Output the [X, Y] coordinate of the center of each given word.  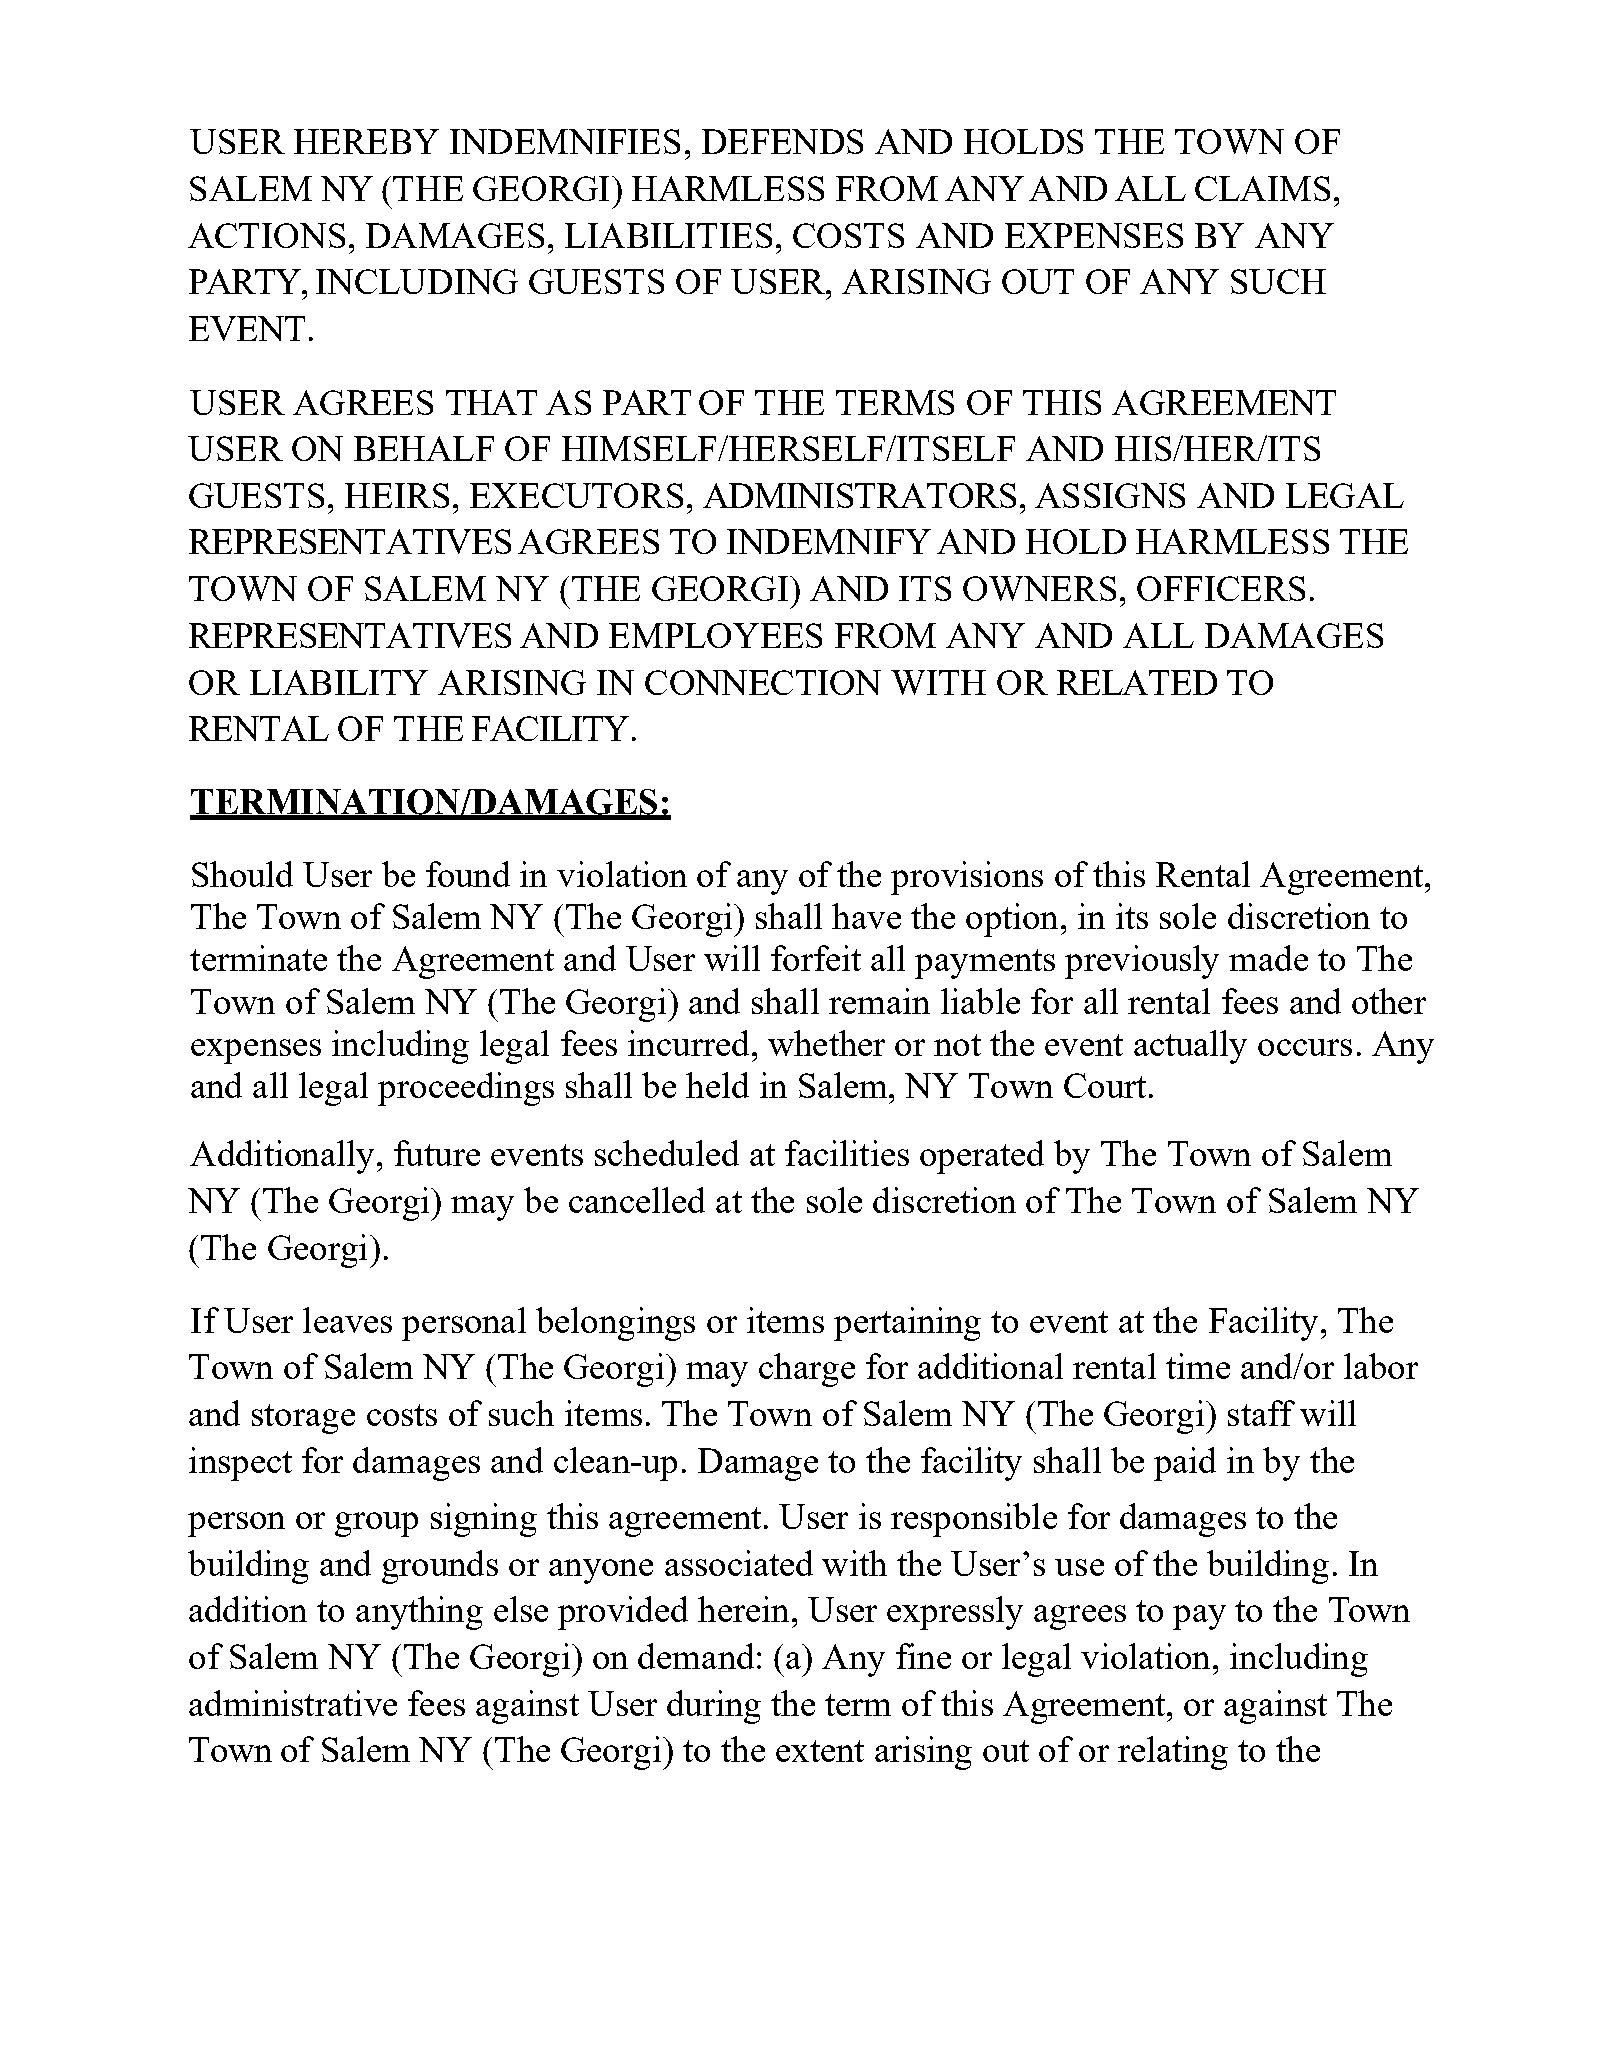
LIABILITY [339, 682]
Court [1105, 1085]
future [437, 1153]
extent [820, 1751]
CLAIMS [1262, 188]
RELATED [1137, 682]
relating [1173, 1753]
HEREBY [366, 141]
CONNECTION [763, 682]
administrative [293, 1703]
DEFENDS [782, 141]
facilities [847, 1153]
